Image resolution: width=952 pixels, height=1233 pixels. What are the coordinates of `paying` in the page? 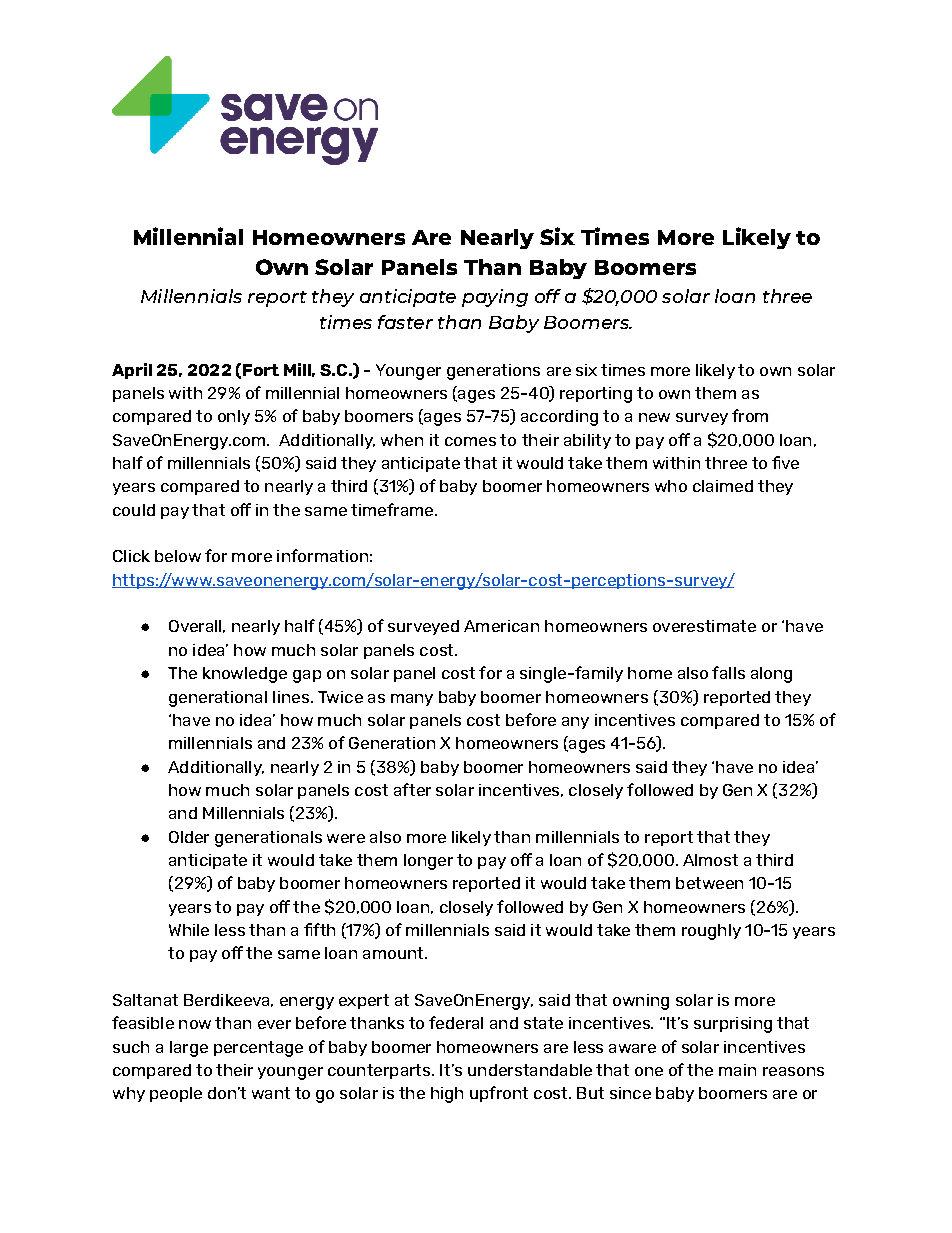 It's located at (495, 298).
